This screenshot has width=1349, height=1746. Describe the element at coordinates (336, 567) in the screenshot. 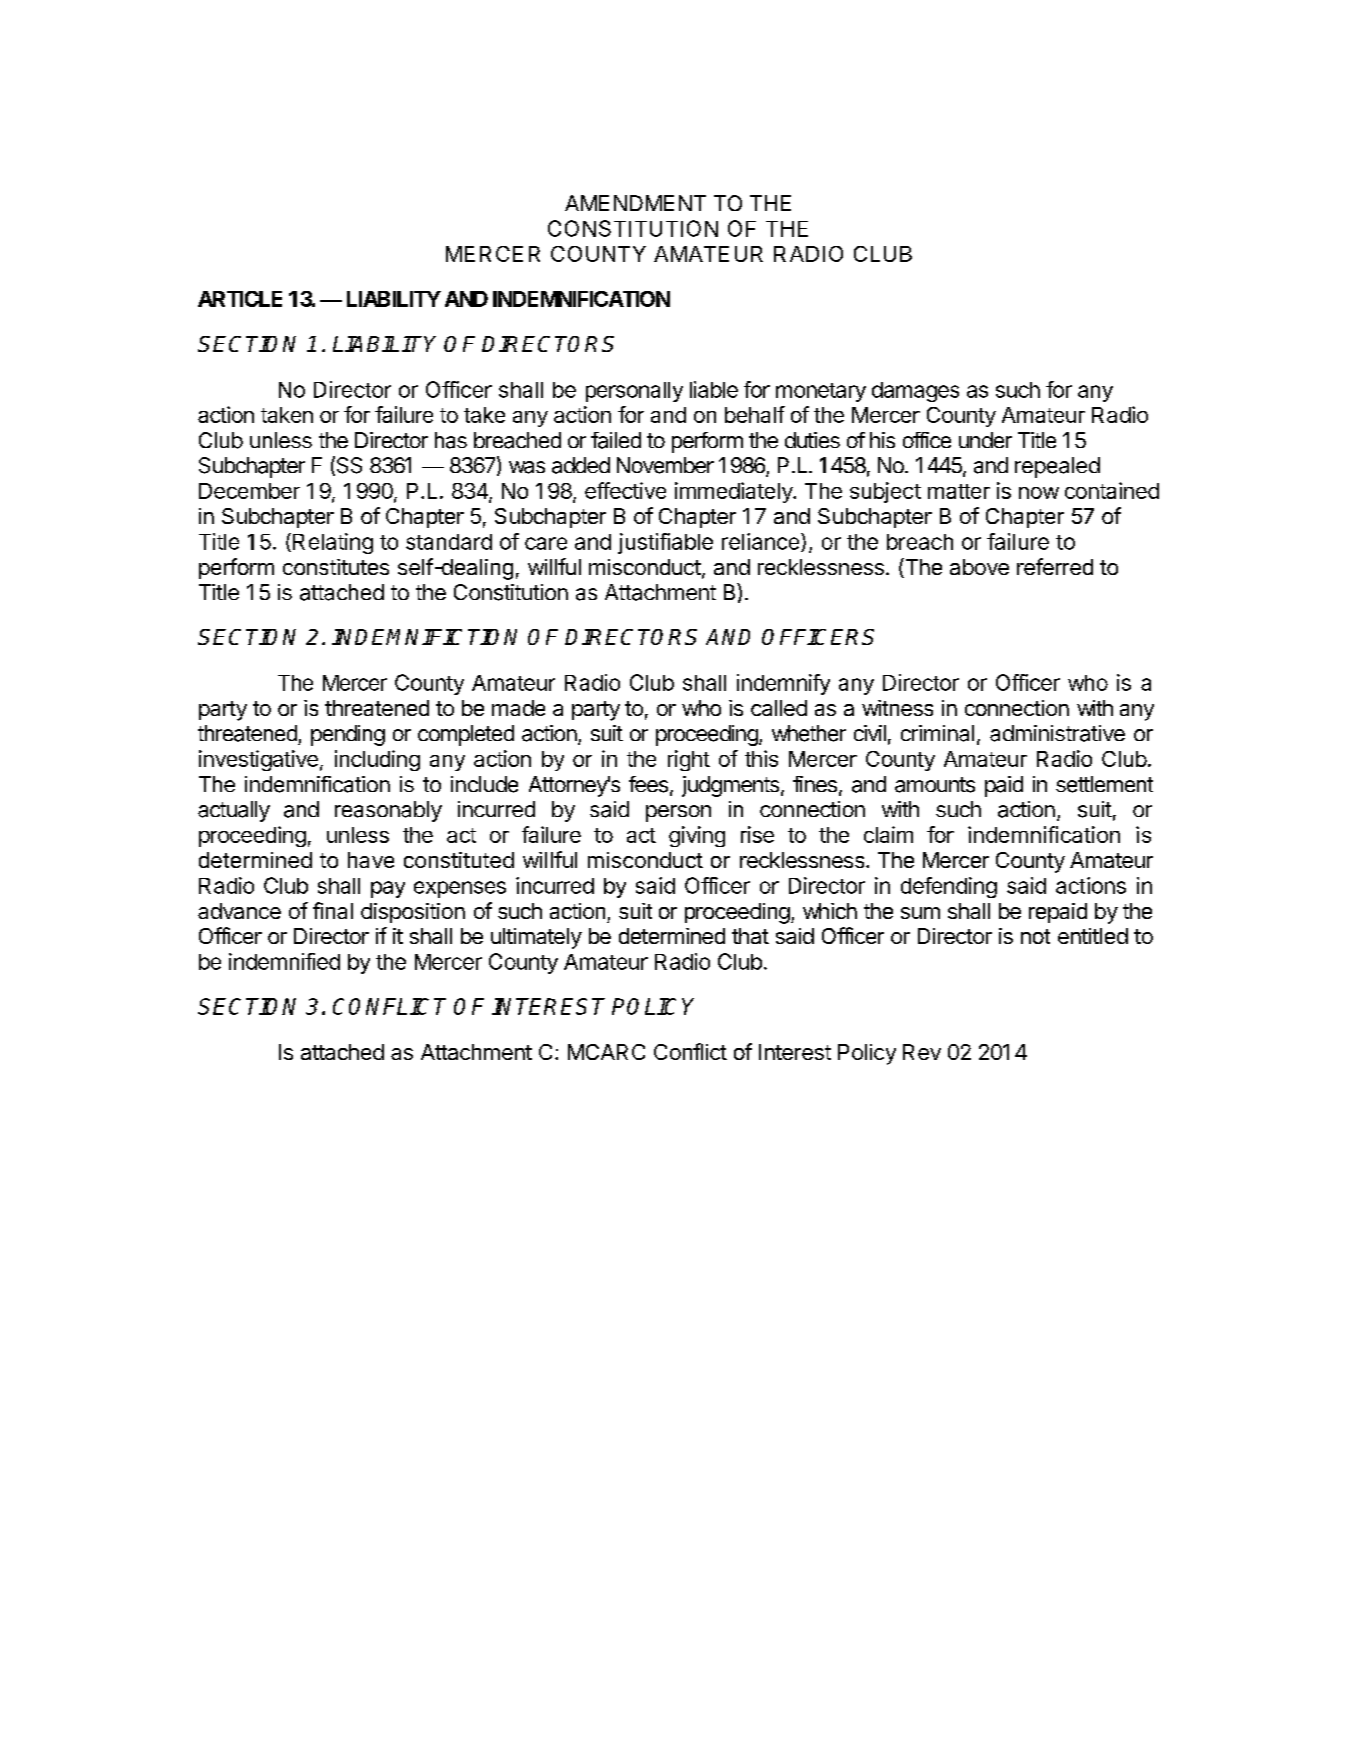

I see `constitutes` at that location.
